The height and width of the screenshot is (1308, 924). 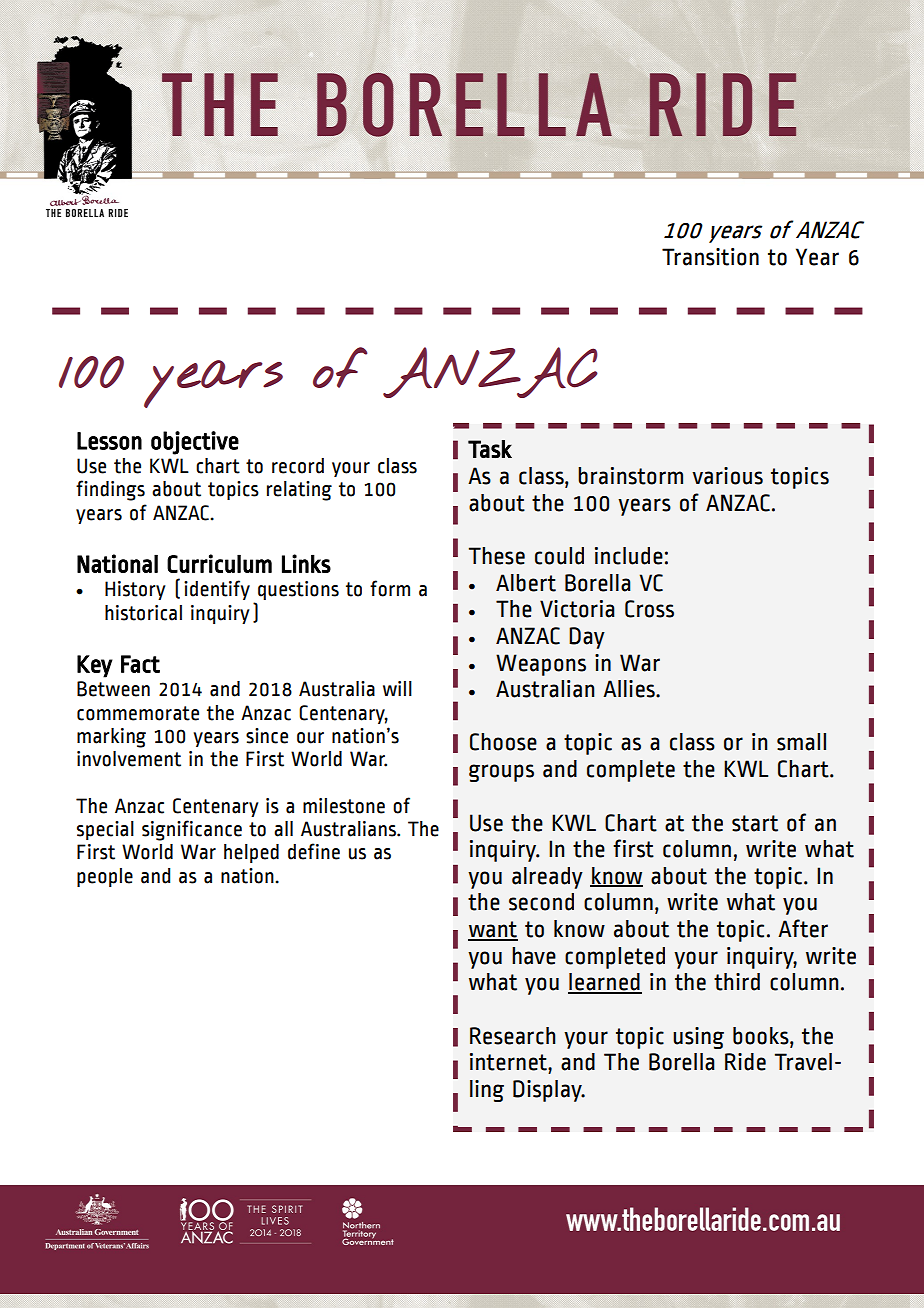 I want to click on people, so click(x=105, y=877).
